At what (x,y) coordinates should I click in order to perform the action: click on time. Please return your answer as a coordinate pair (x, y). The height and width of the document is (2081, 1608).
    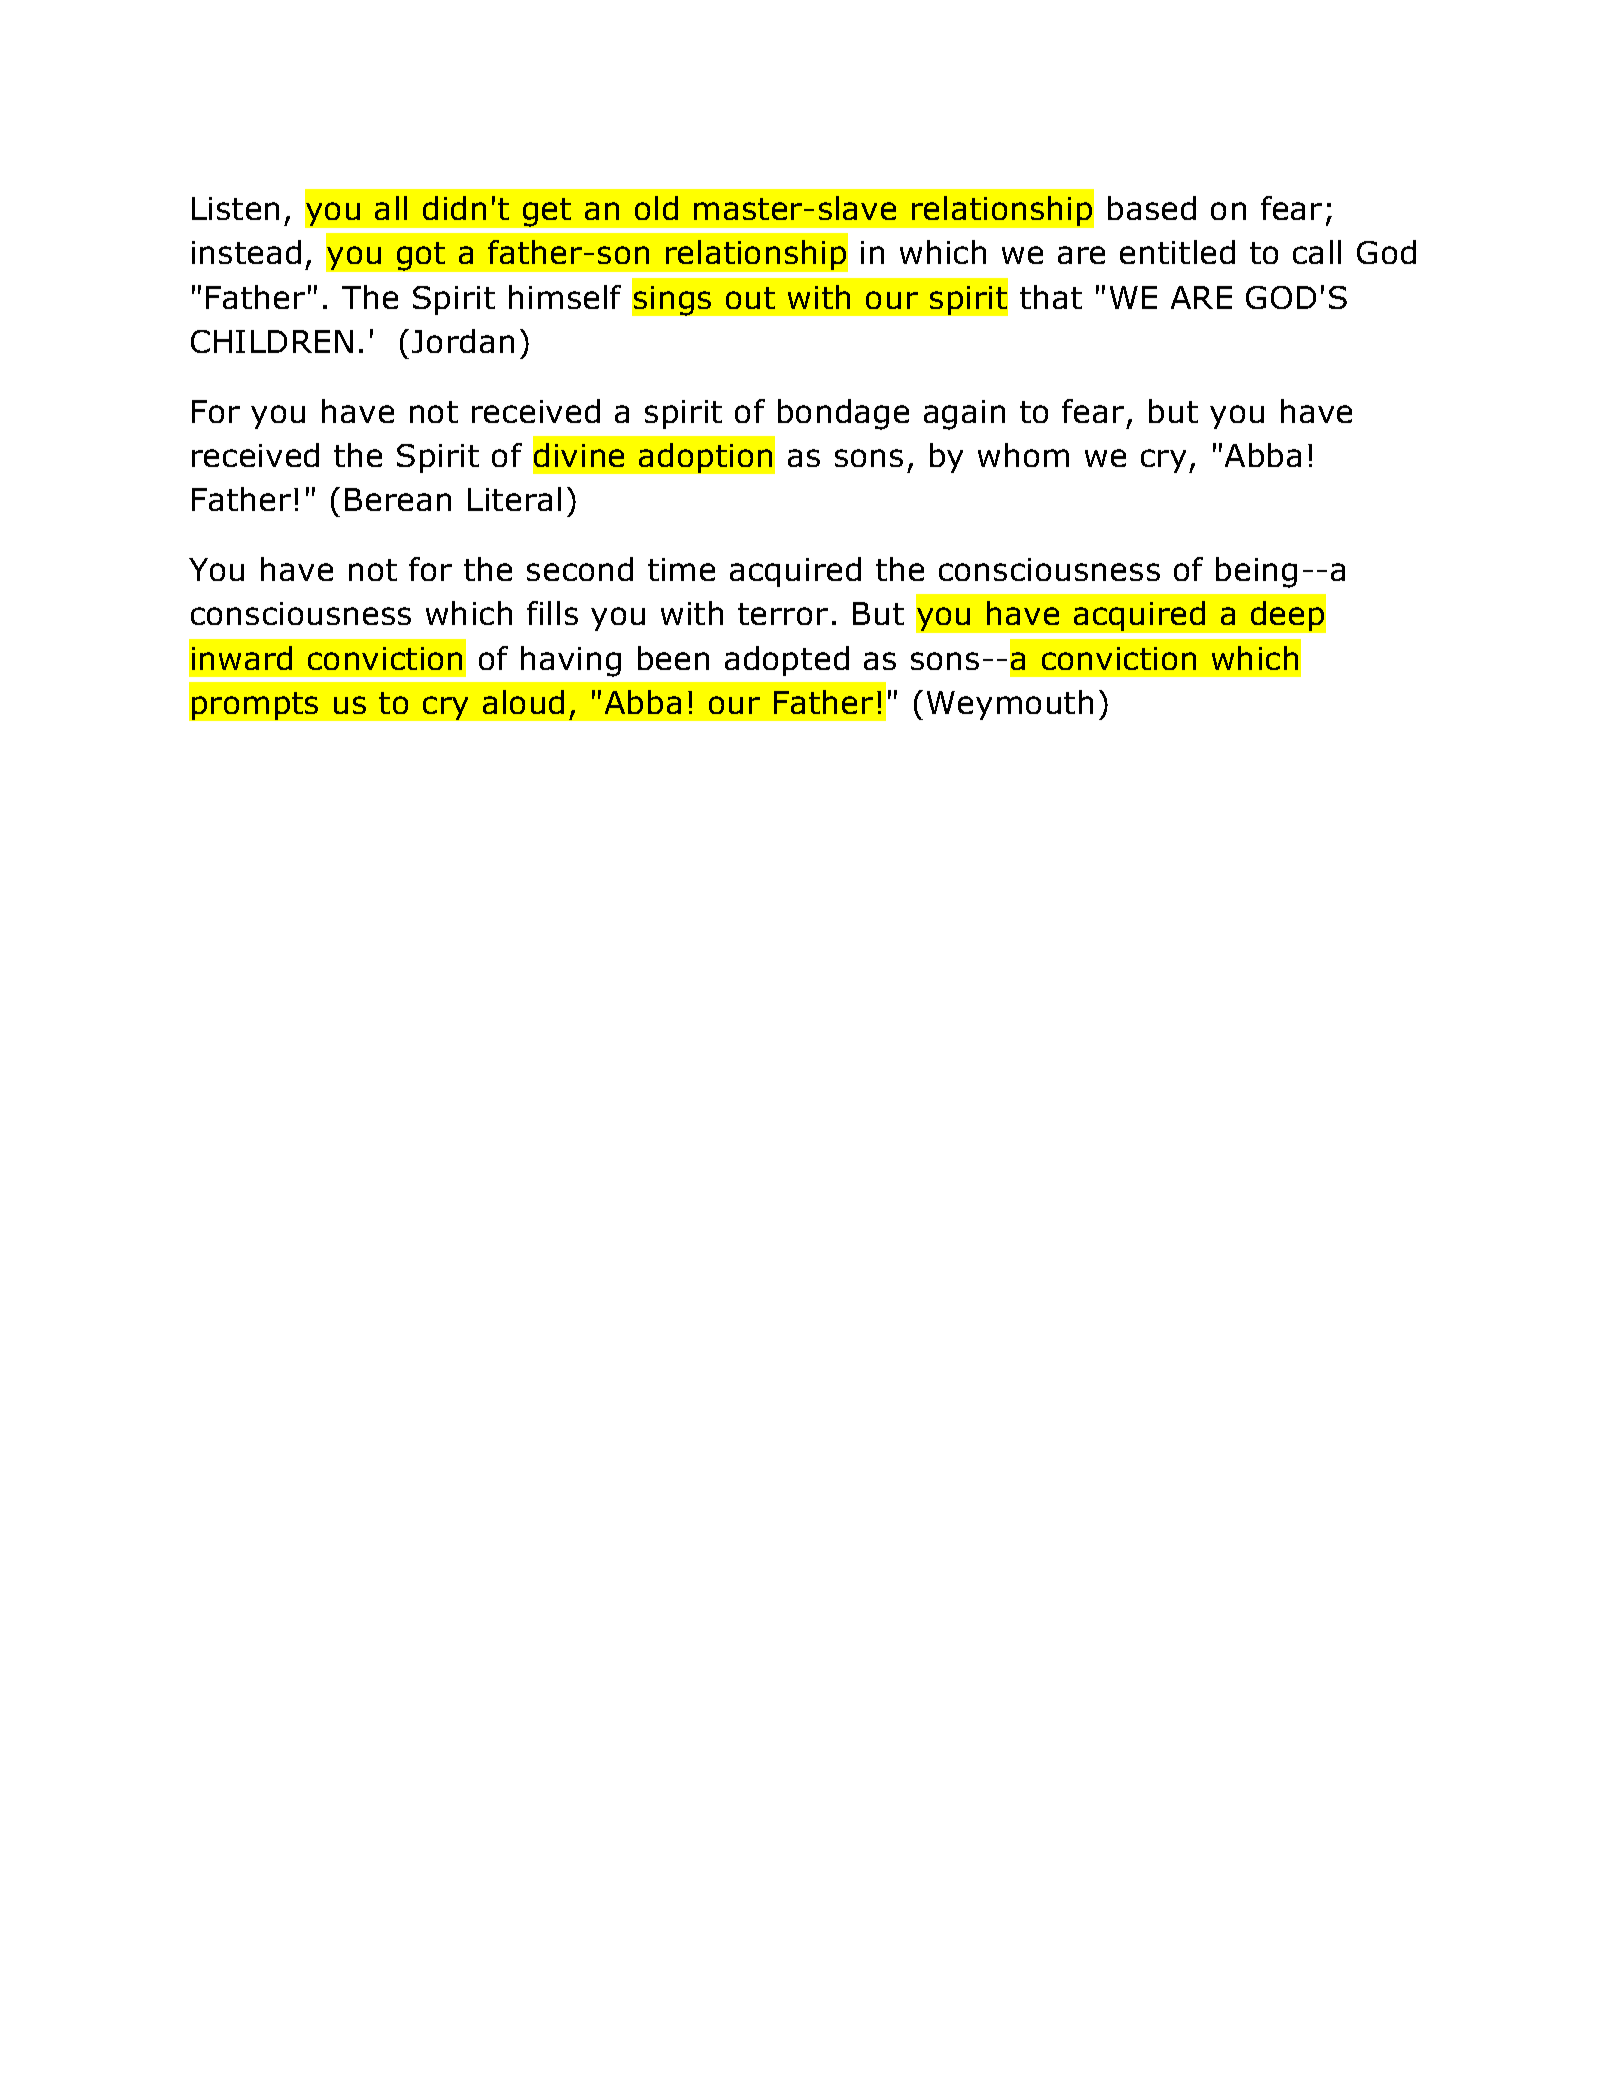
    Looking at the image, I should click on (681, 569).
